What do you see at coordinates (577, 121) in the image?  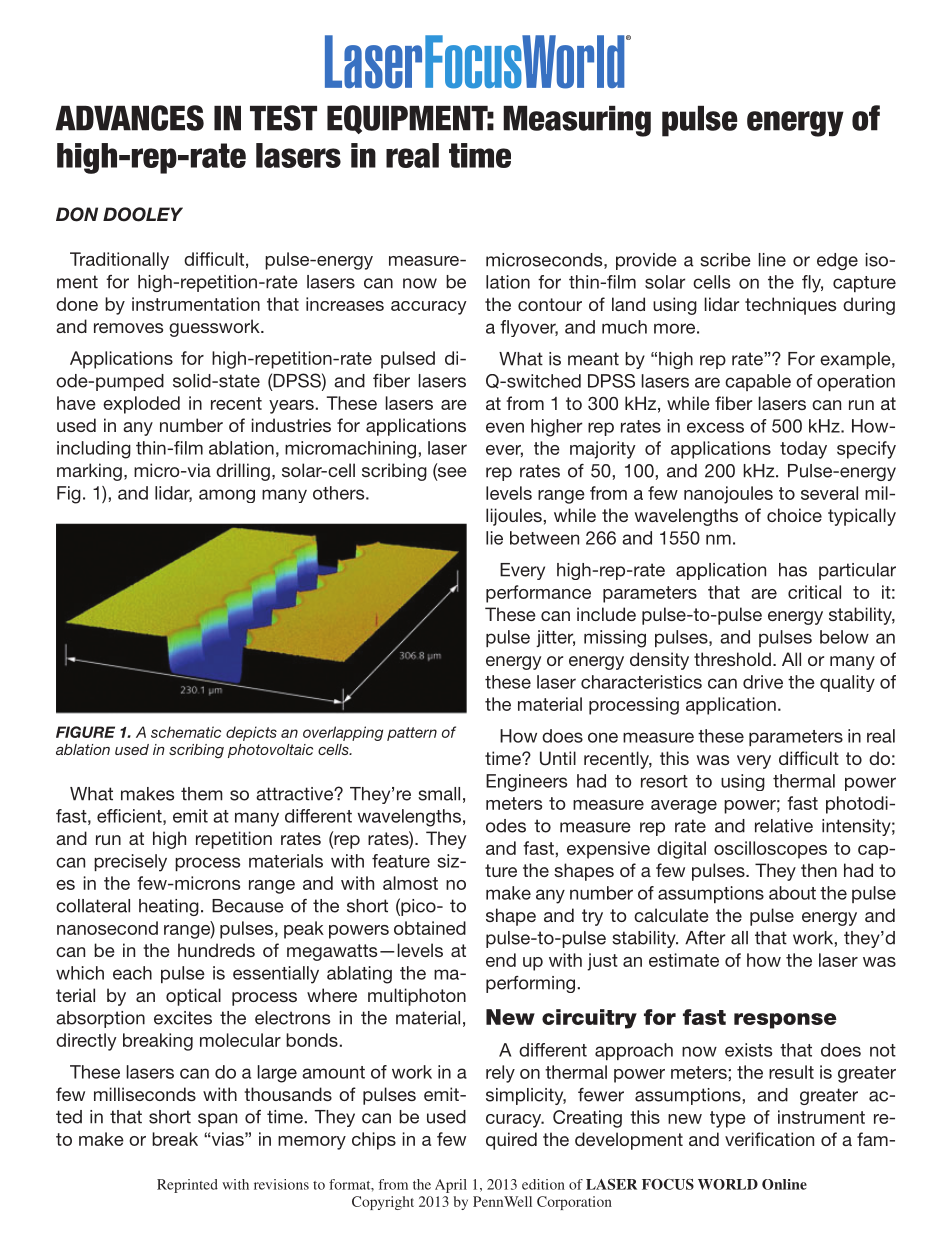 I see `Measuring` at bounding box center [577, 121].
